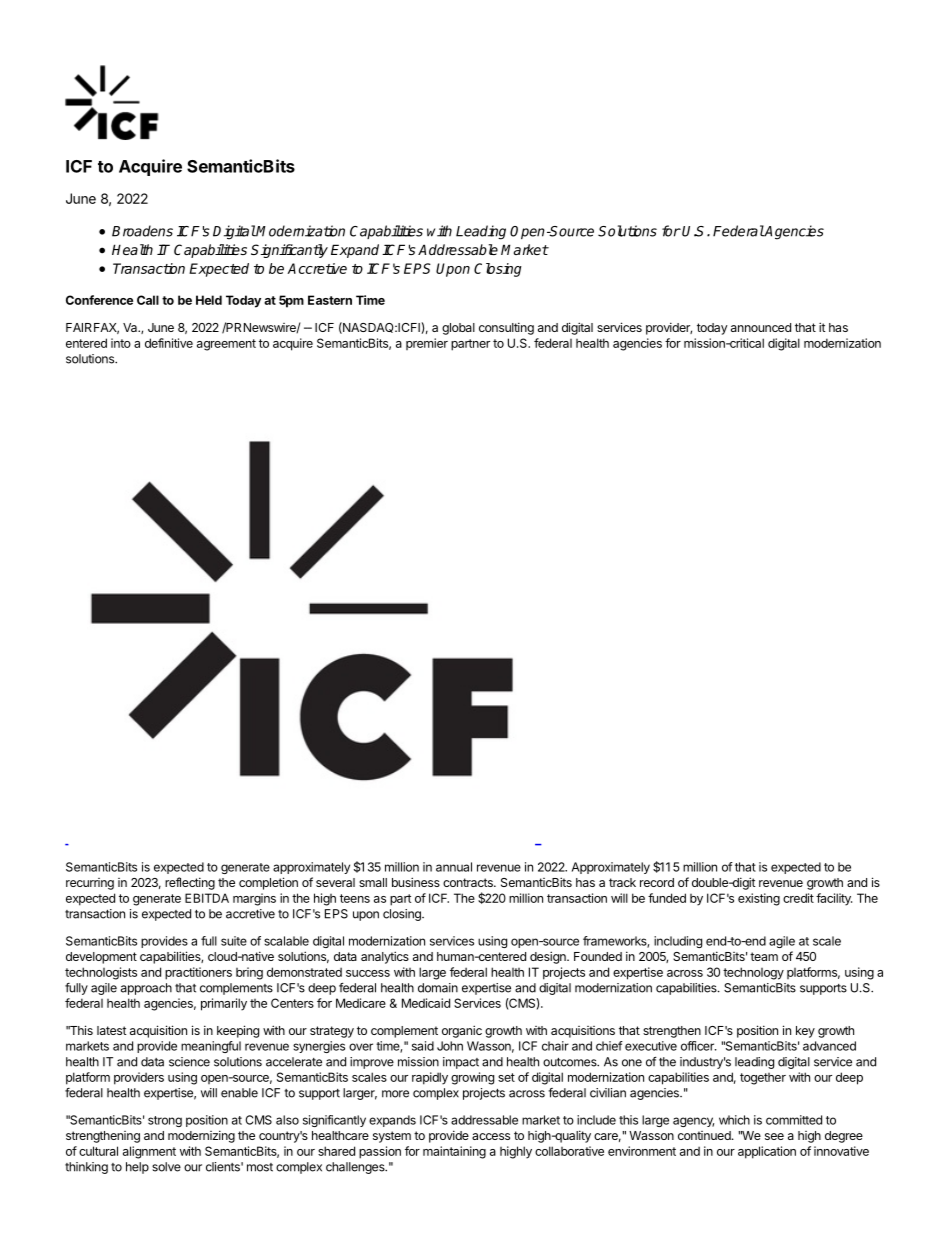 This screenshot has width=952, height=1233. Describe the element at coordinates (469, 882) in the screenshot. I see `contracts` at that location.
